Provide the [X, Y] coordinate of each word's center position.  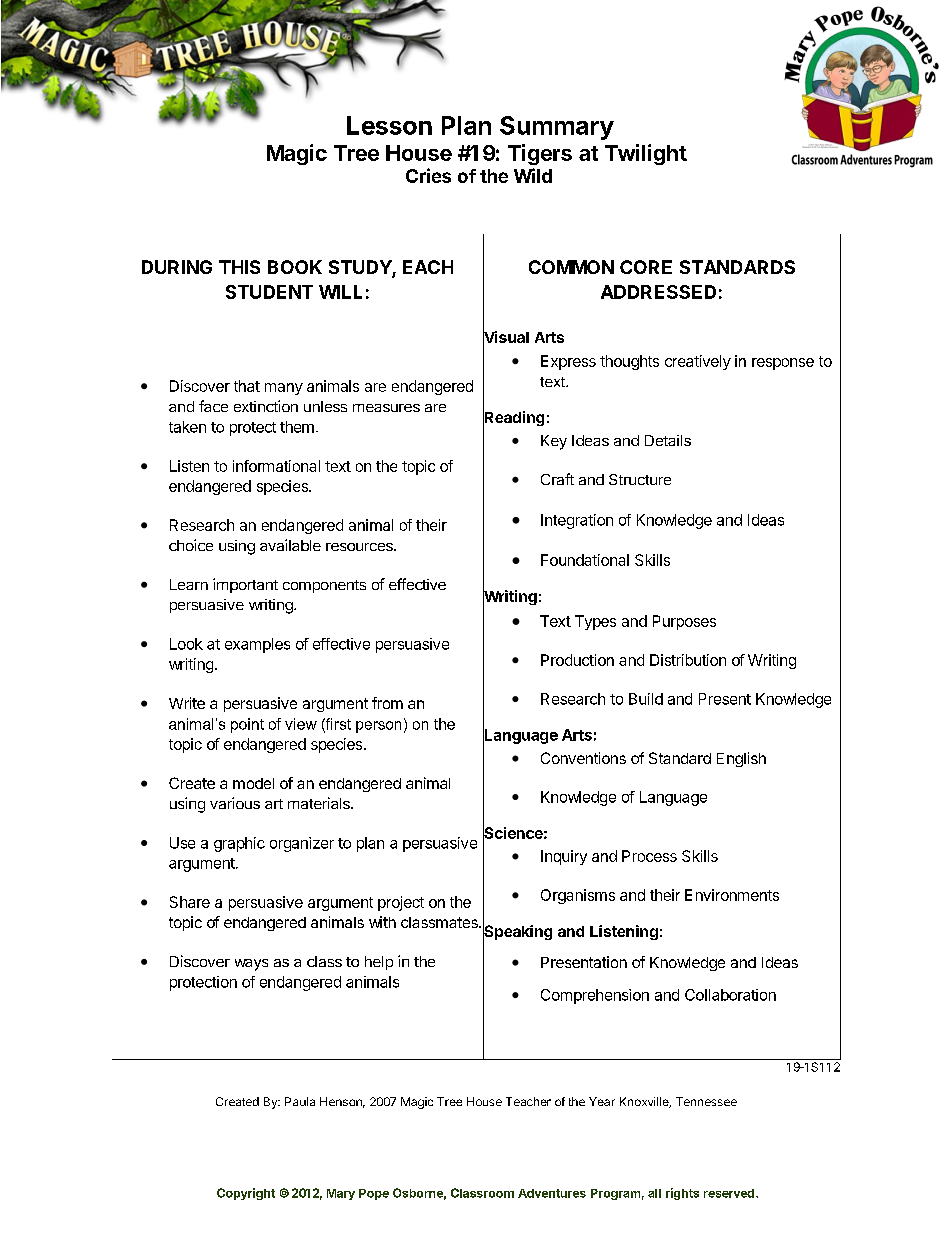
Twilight [646, 154]
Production [577, 660]
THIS [239, 267]
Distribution [688, 660]
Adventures [552, 1193]
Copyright [246, 1194]
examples [257, 645]
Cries [428, 175]
